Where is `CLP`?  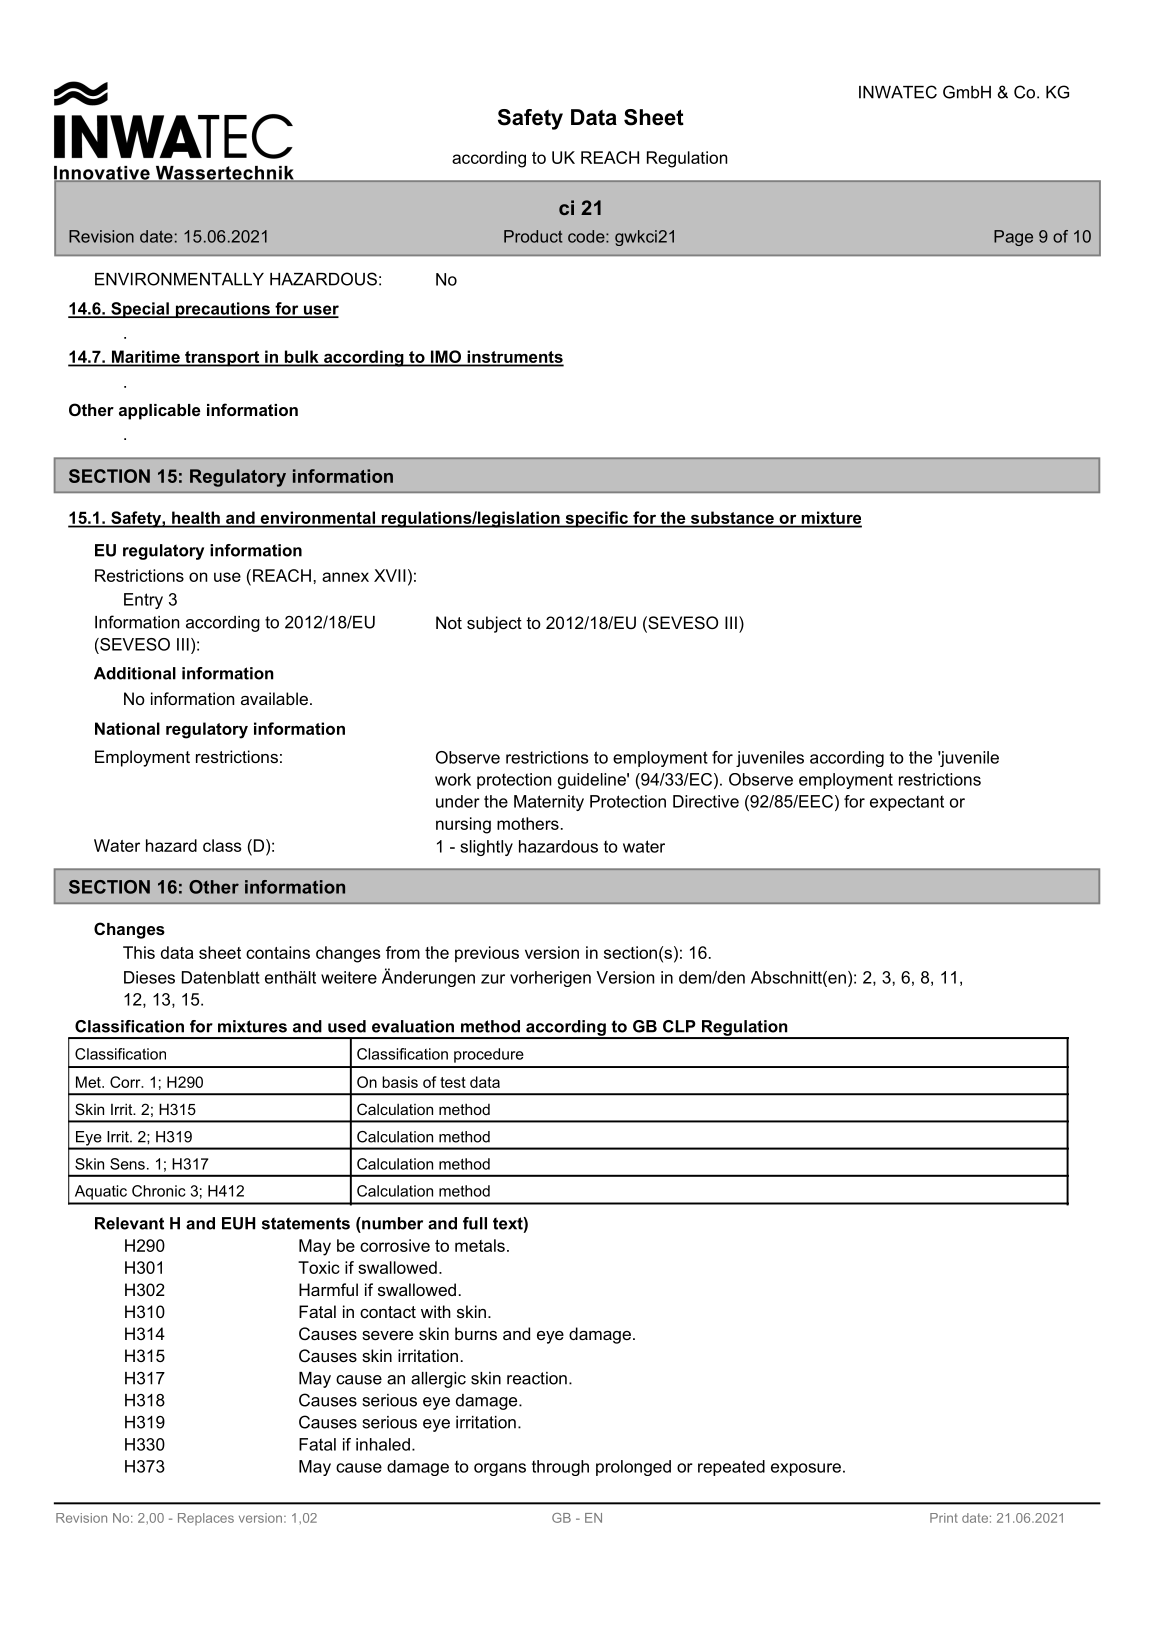 CLP is located at coordinates (679, 1026).
